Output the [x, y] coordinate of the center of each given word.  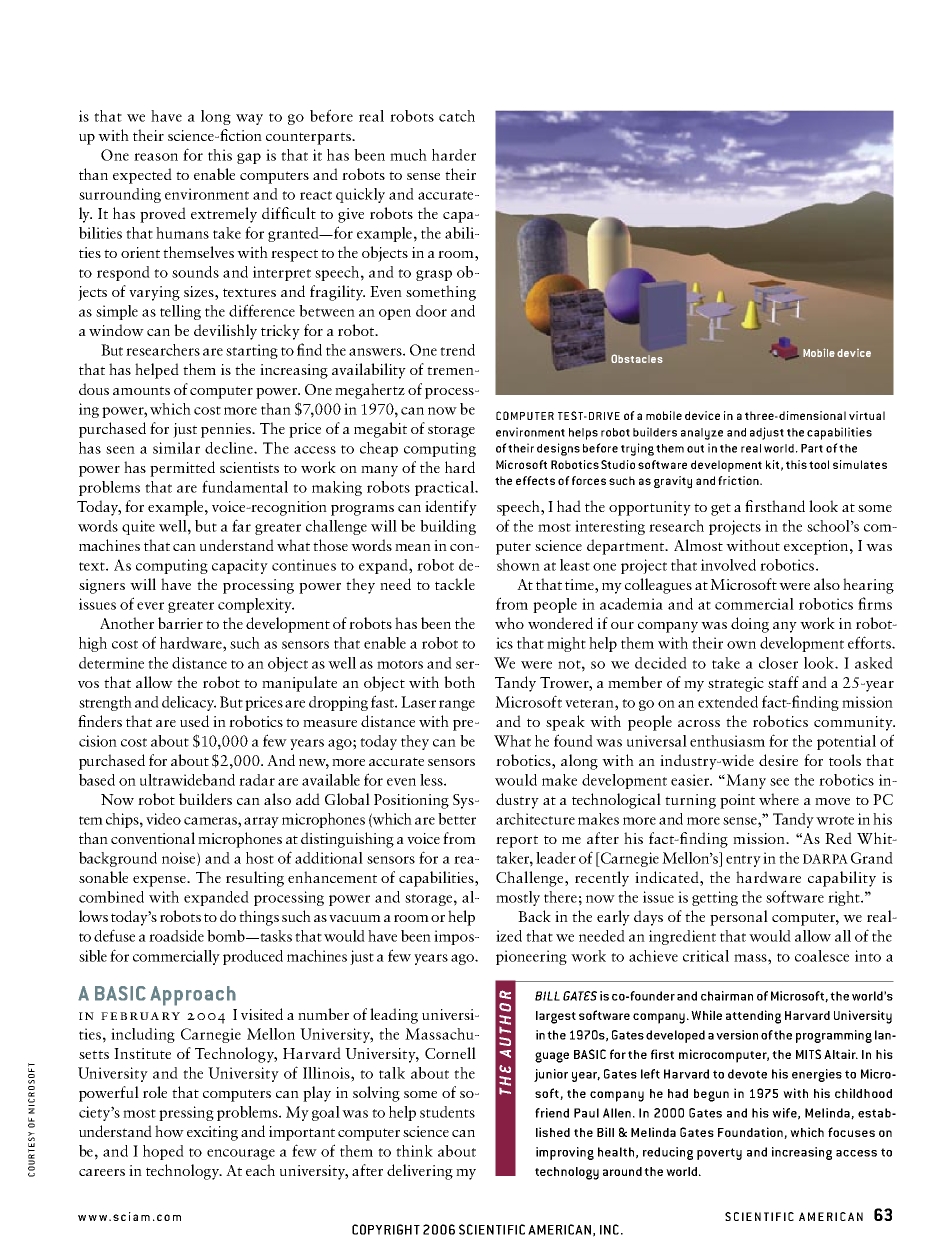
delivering [420, 1172]
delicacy [189, 703]
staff [783, 682]
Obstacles [637, 358]
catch [457, 116]
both [459, 682]
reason [156, 157]
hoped [163, 1152]
